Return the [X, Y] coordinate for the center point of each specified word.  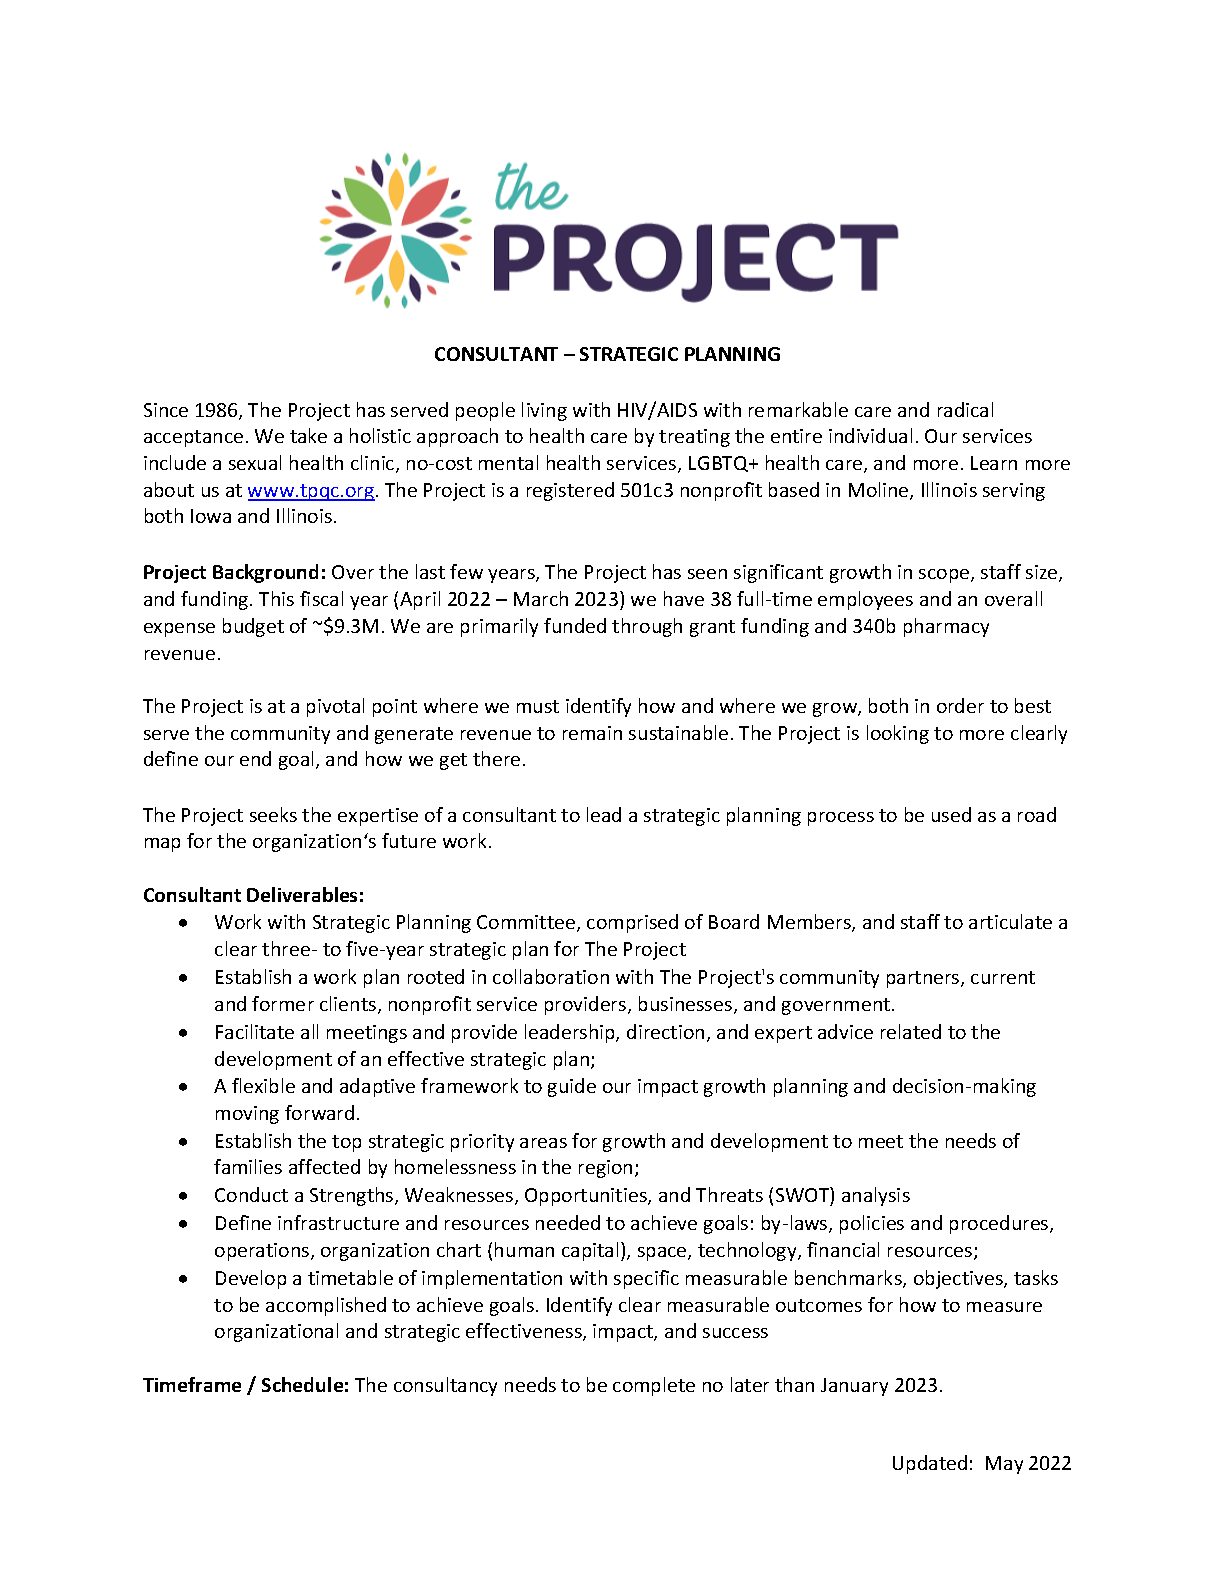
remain [592, 733]
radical [965, 409]
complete [654, 1386]
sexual [255, 462]
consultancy [445, 1386]
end [255, 758]
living [544, 411]
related [911, 1031]
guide [572, 1087]
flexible [263, 1085]
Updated [930, 1464]
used [951, 814]
